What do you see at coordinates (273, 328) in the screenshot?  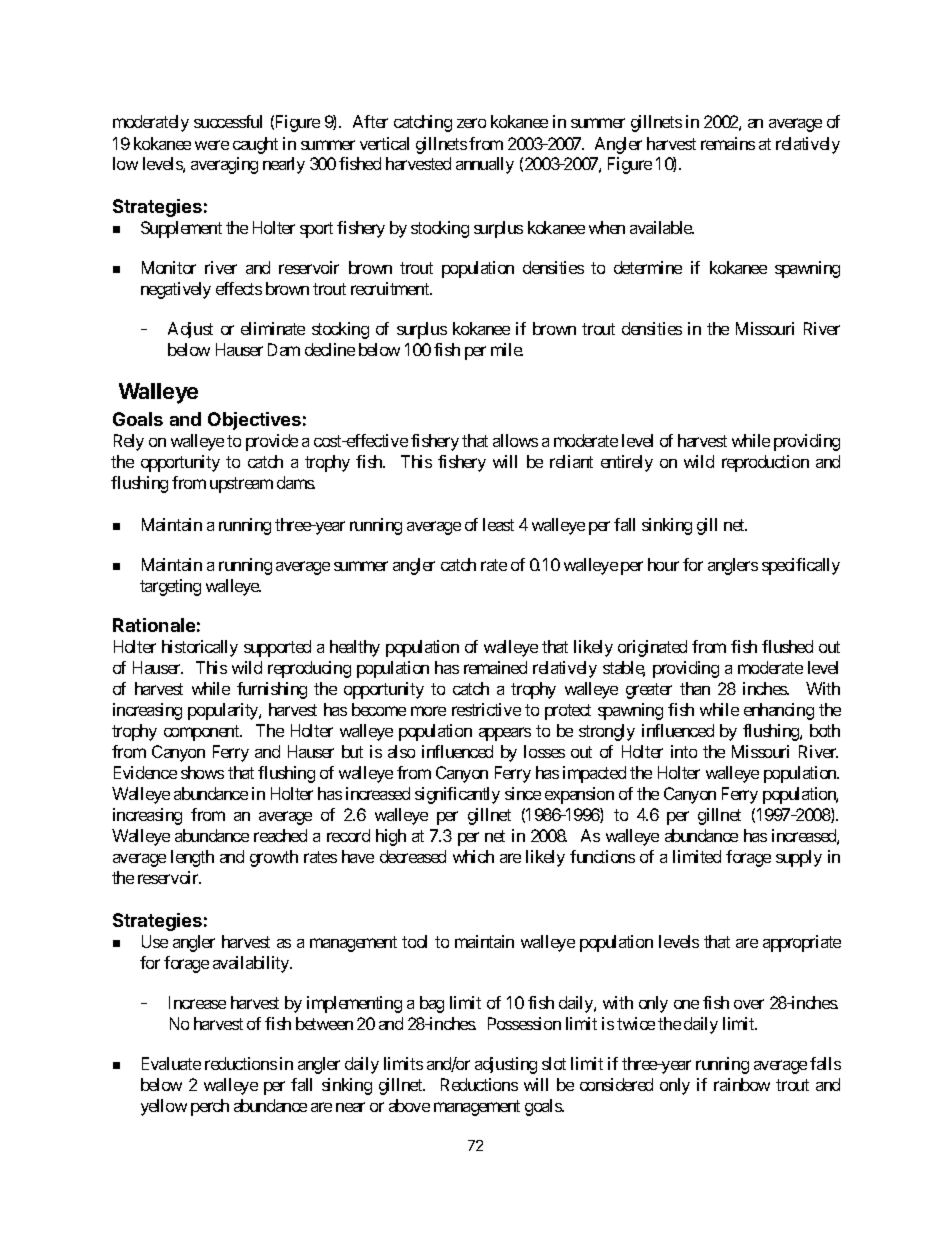 I see `eliminate` at bounding box center [273, 328].
